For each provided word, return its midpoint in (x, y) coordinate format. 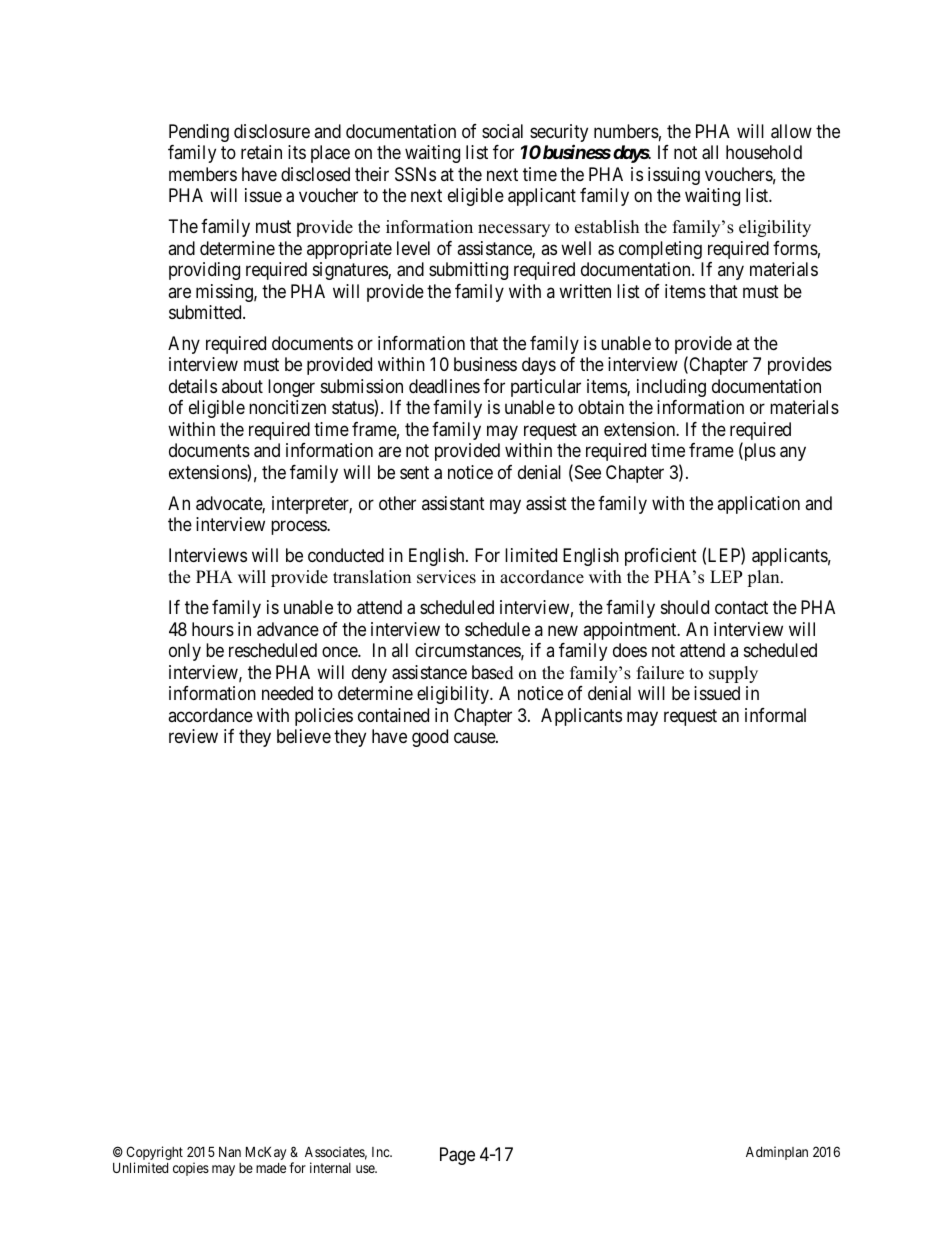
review (193, 736)
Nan (230, 1152)
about (242, 386)
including (671, 388)
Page (457, 1156)
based (493, 672)
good (430, 738)
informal (775, 715)
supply (733, 674)
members (203, 174)
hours (213, 629)
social (502, 131)
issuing (674, 176)
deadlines (444, 386)
